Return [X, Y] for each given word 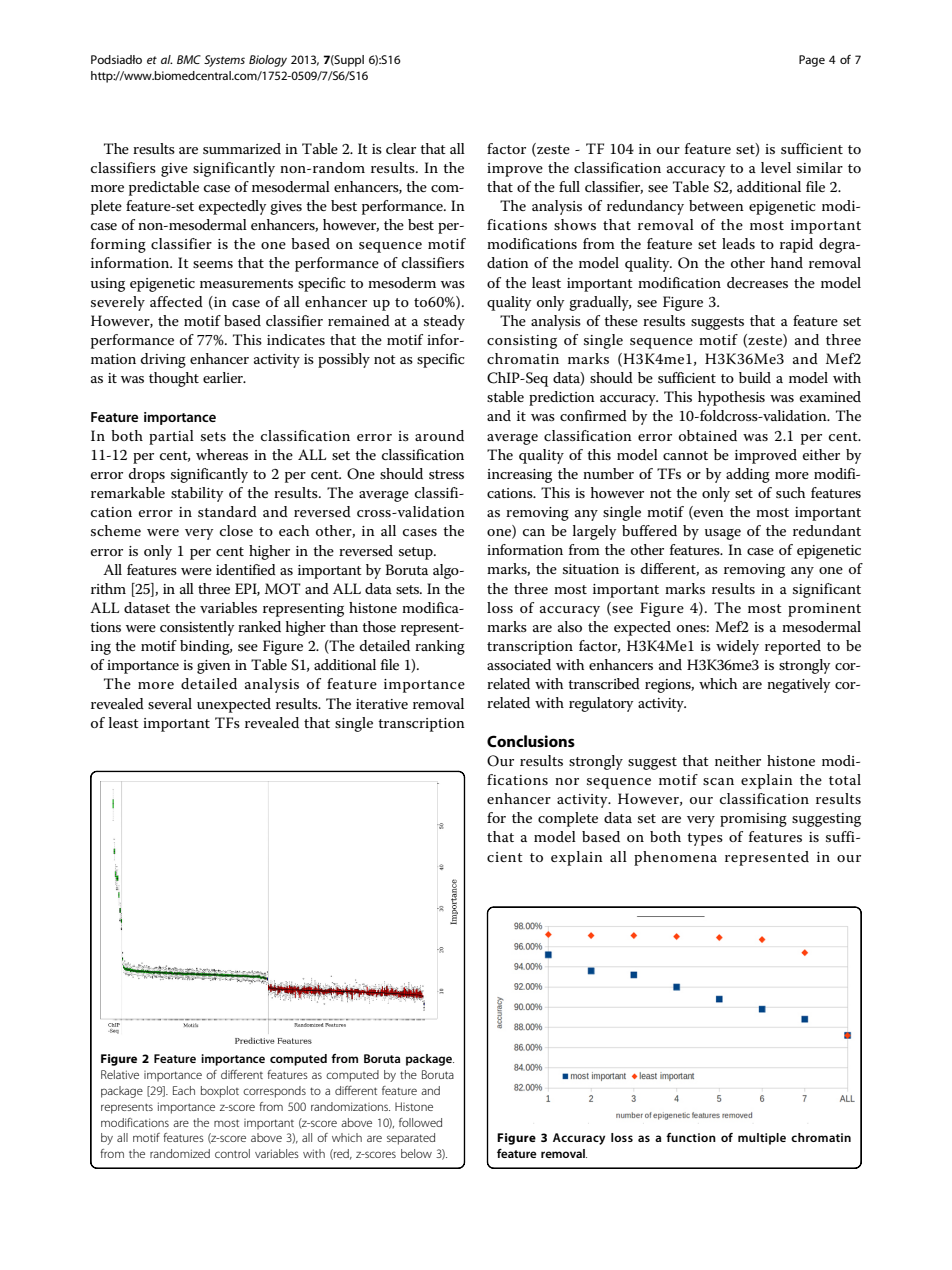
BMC [189, 59]
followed [420, 1122]
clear [401, 148]
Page [812, 61]
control [232, 1153]
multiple [762, 1139]
